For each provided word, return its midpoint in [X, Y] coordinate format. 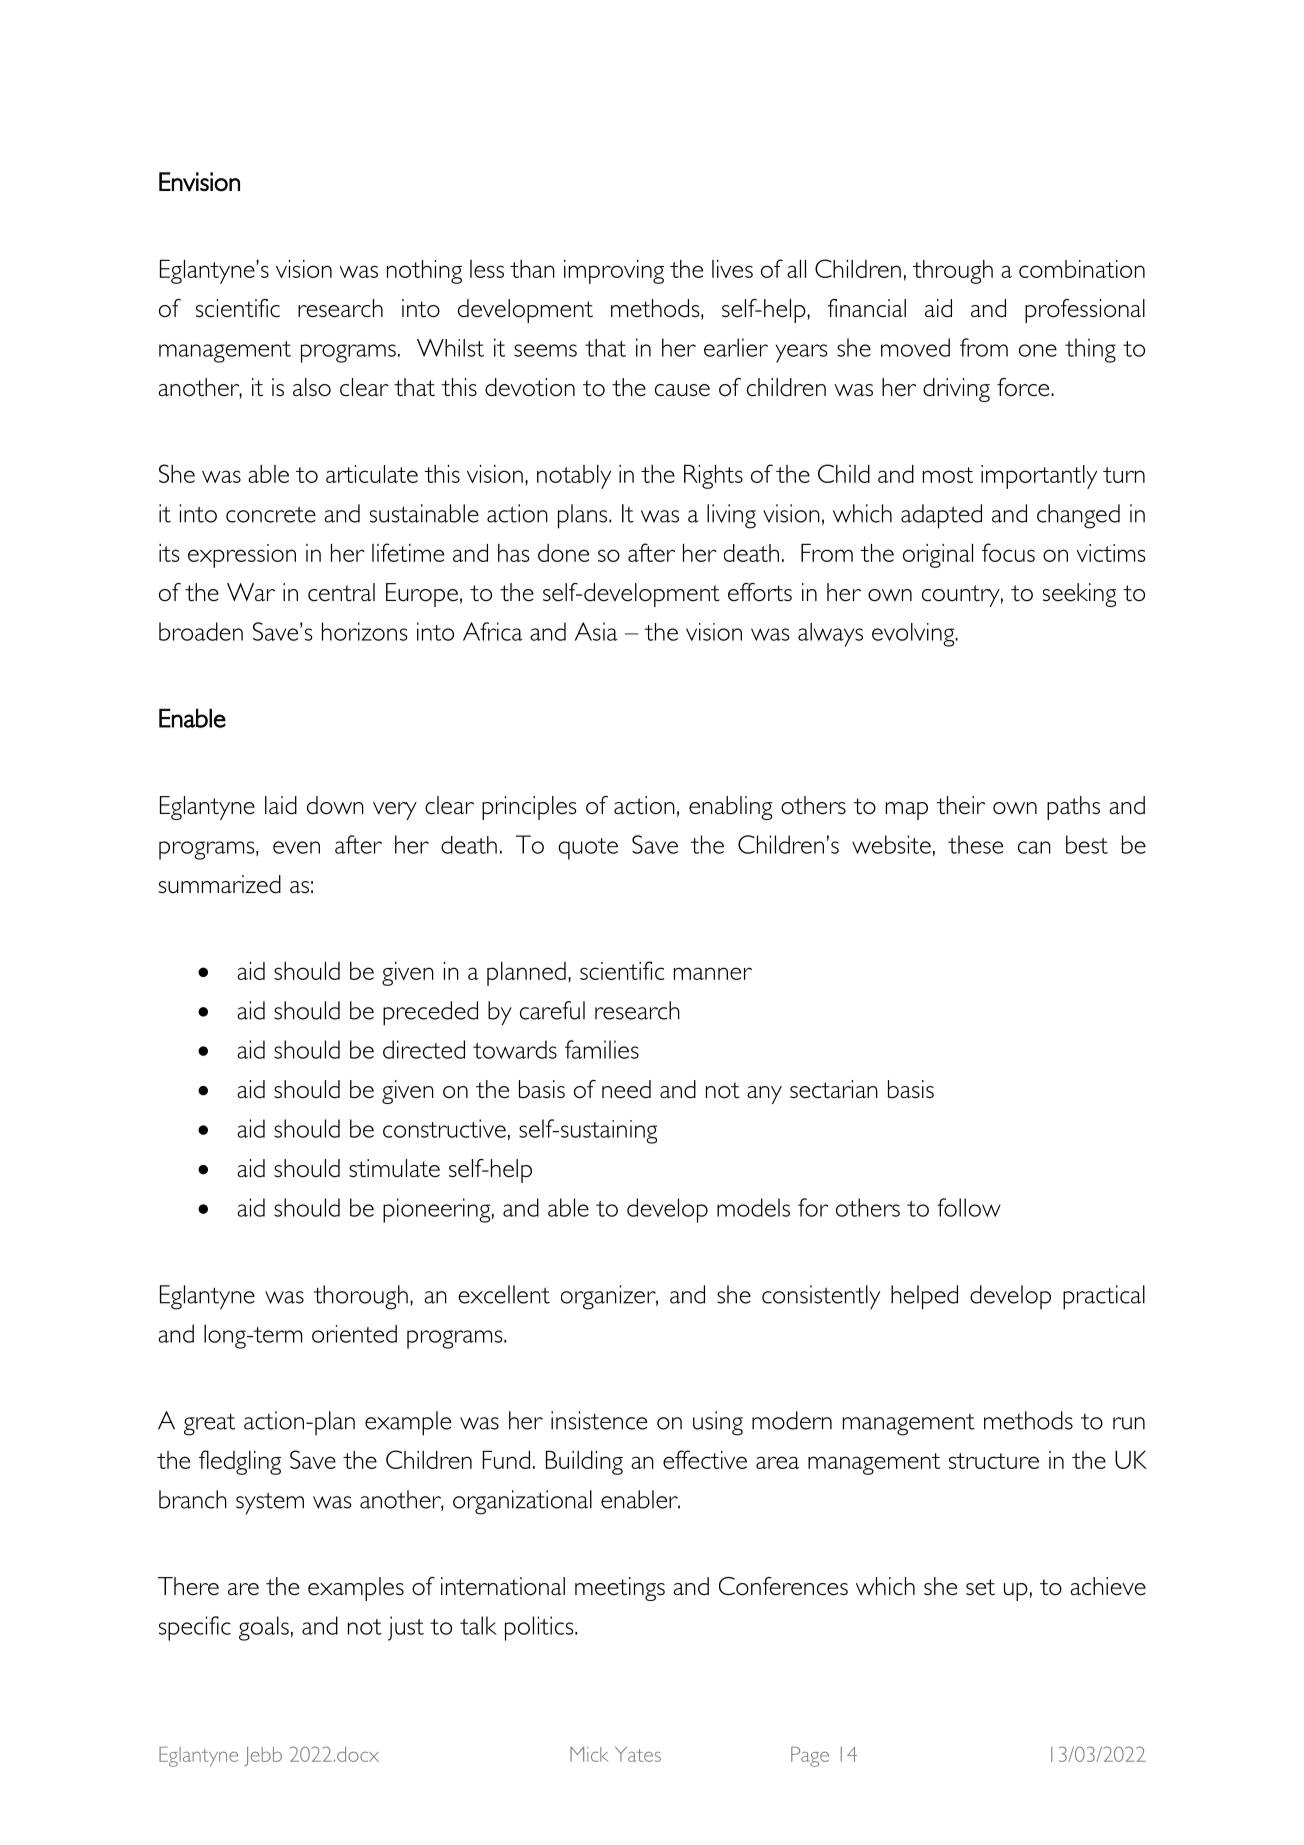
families [602, 1049]
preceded [430, 1013]
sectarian [834, 1089]
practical [1104, 1297]
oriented [354, 1334]
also [312, 387]
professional [1085, 311]
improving [614, 272]
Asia [596, 631]
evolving [914, 635]
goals [264, 1628]
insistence [599, 1420]
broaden [201, 631]
